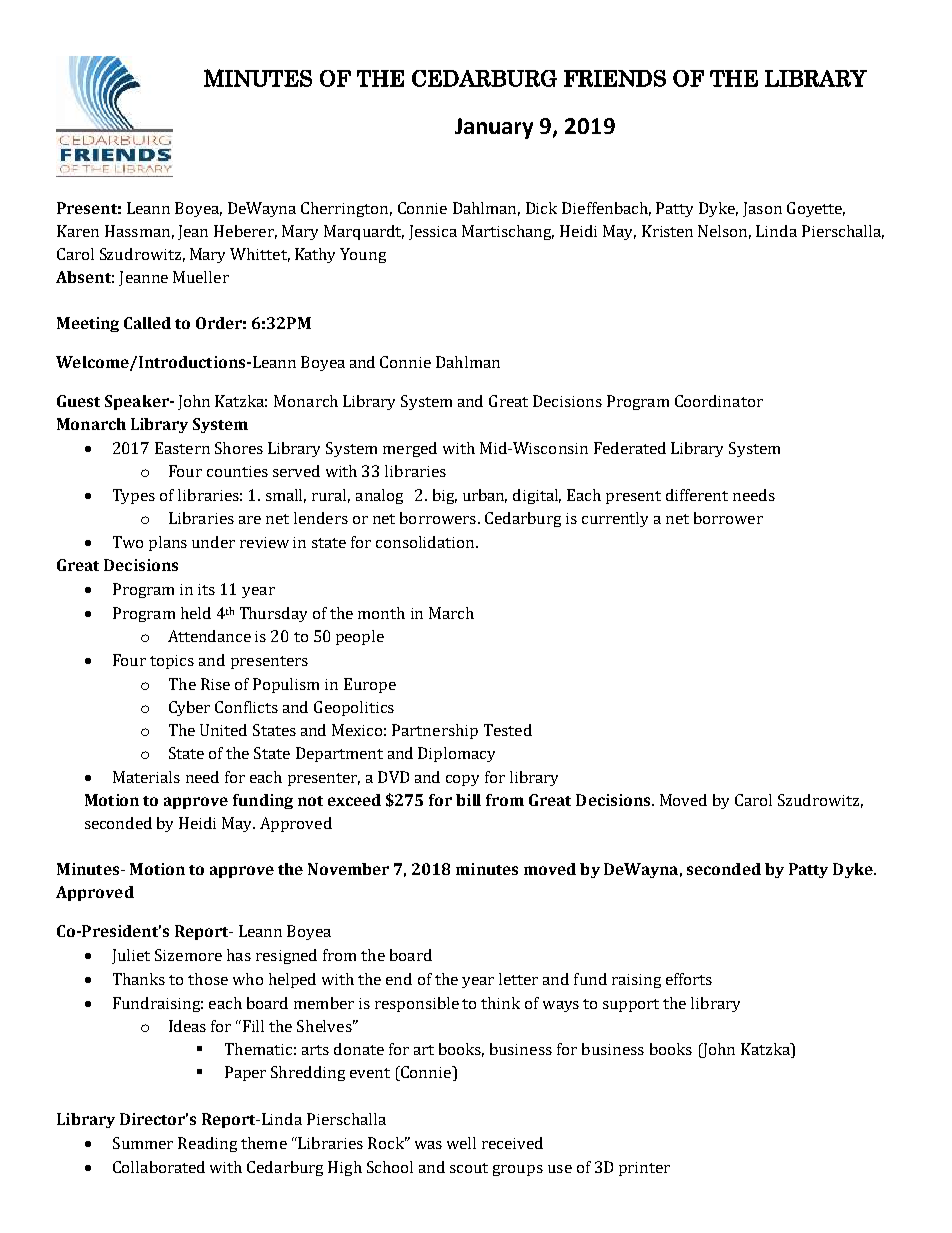 The height and width of the screenshot is (1233, 952). I want to click on merged, so click(410, 449).
